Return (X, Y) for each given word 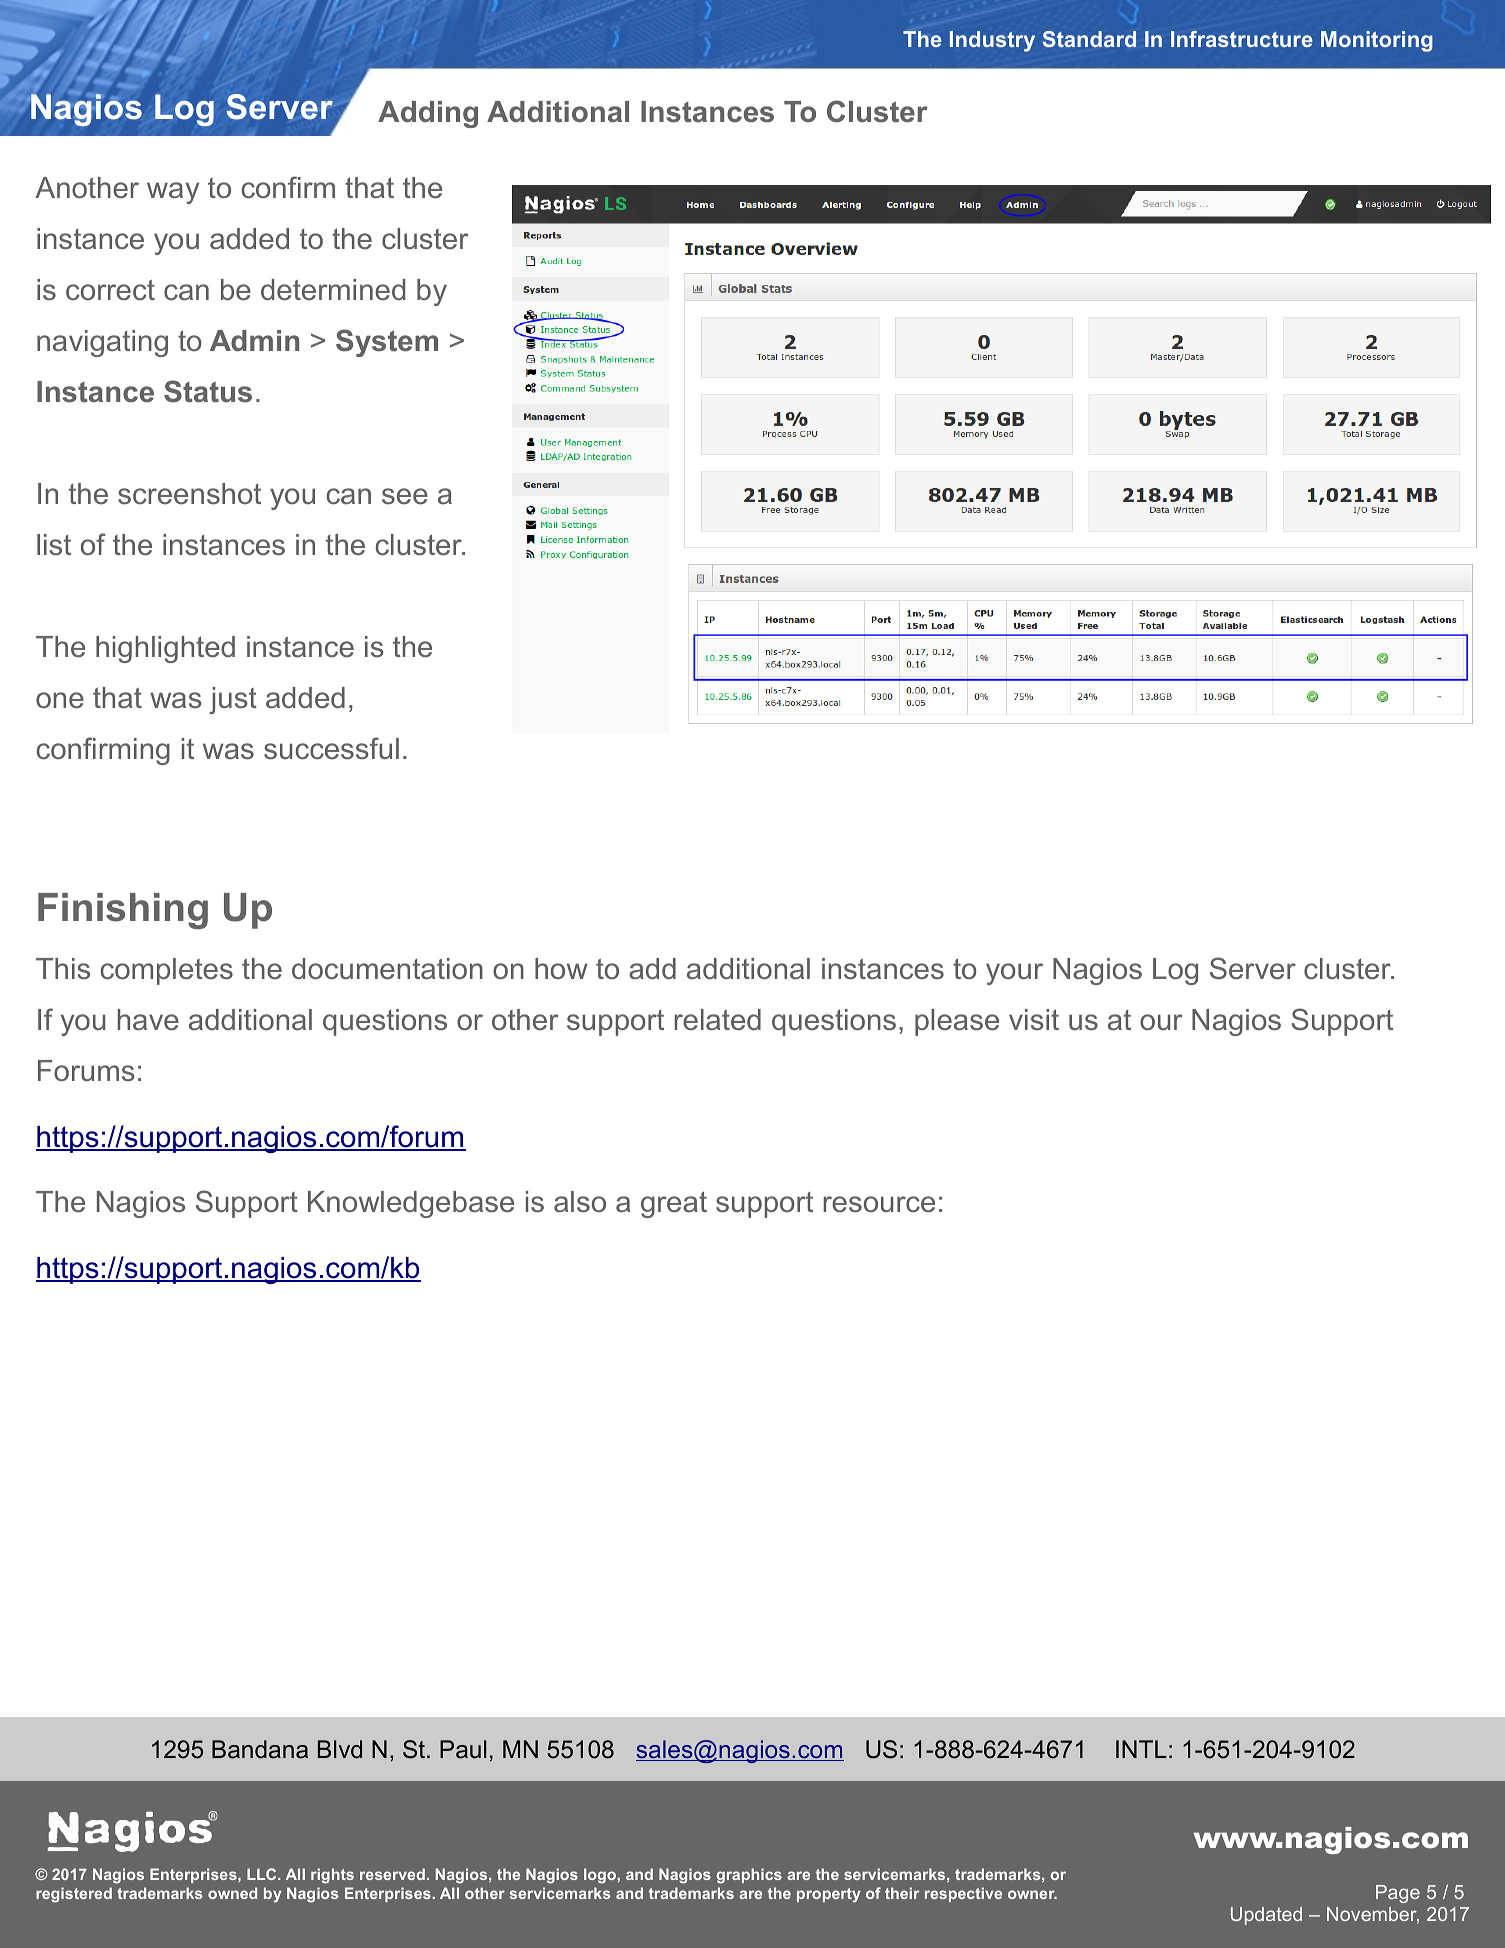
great (674, 1204)
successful (331, 748)
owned (232, 1893)
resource (879, 1204)
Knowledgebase (411, 1204)
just (233, 700)
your (1014, 974)
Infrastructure (1242, 39)
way (173, 193)
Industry (992, 41)
